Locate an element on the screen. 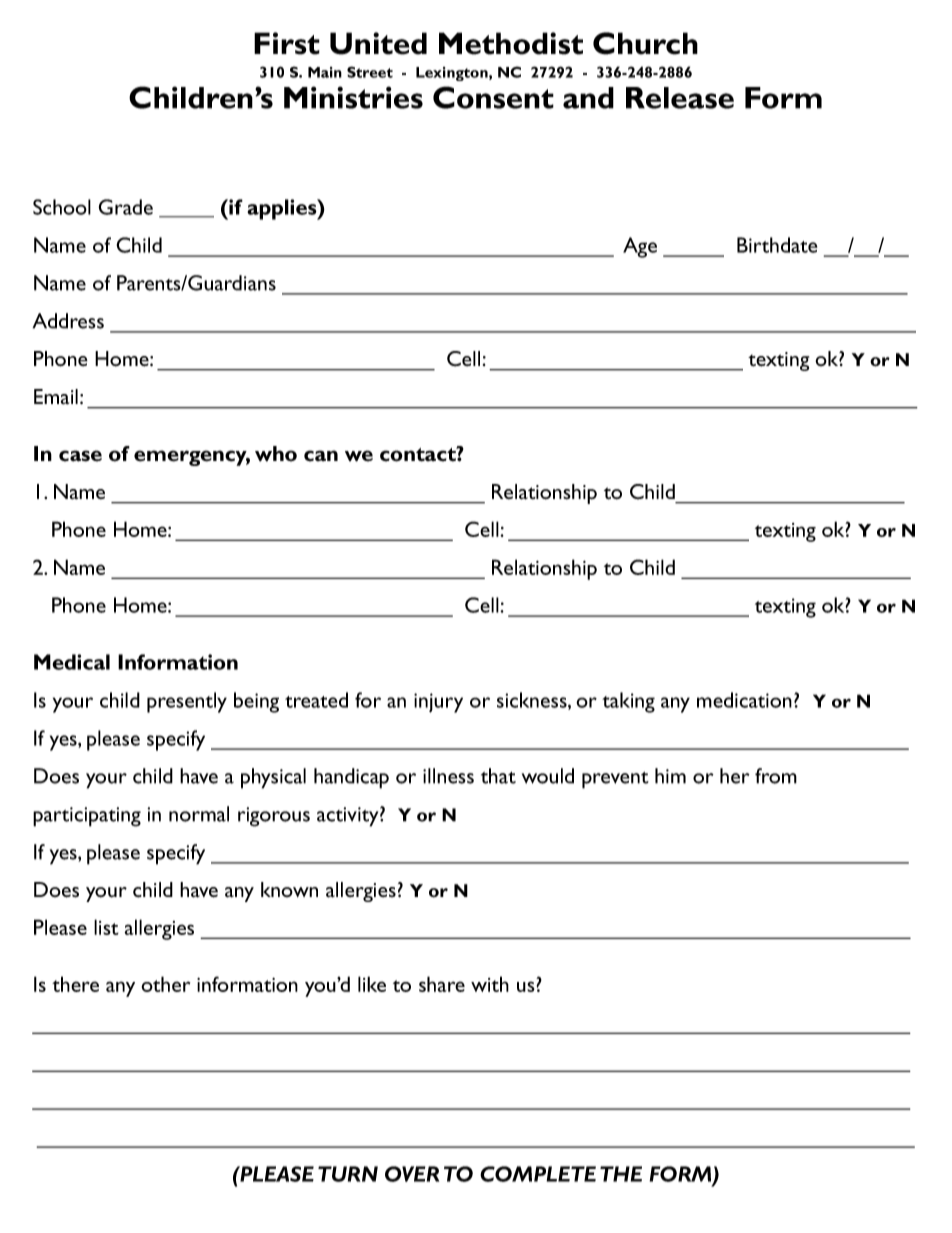 Image resolution: width=952 pixels, height=1233 pixels. list is located at coordinates (106, 927).
